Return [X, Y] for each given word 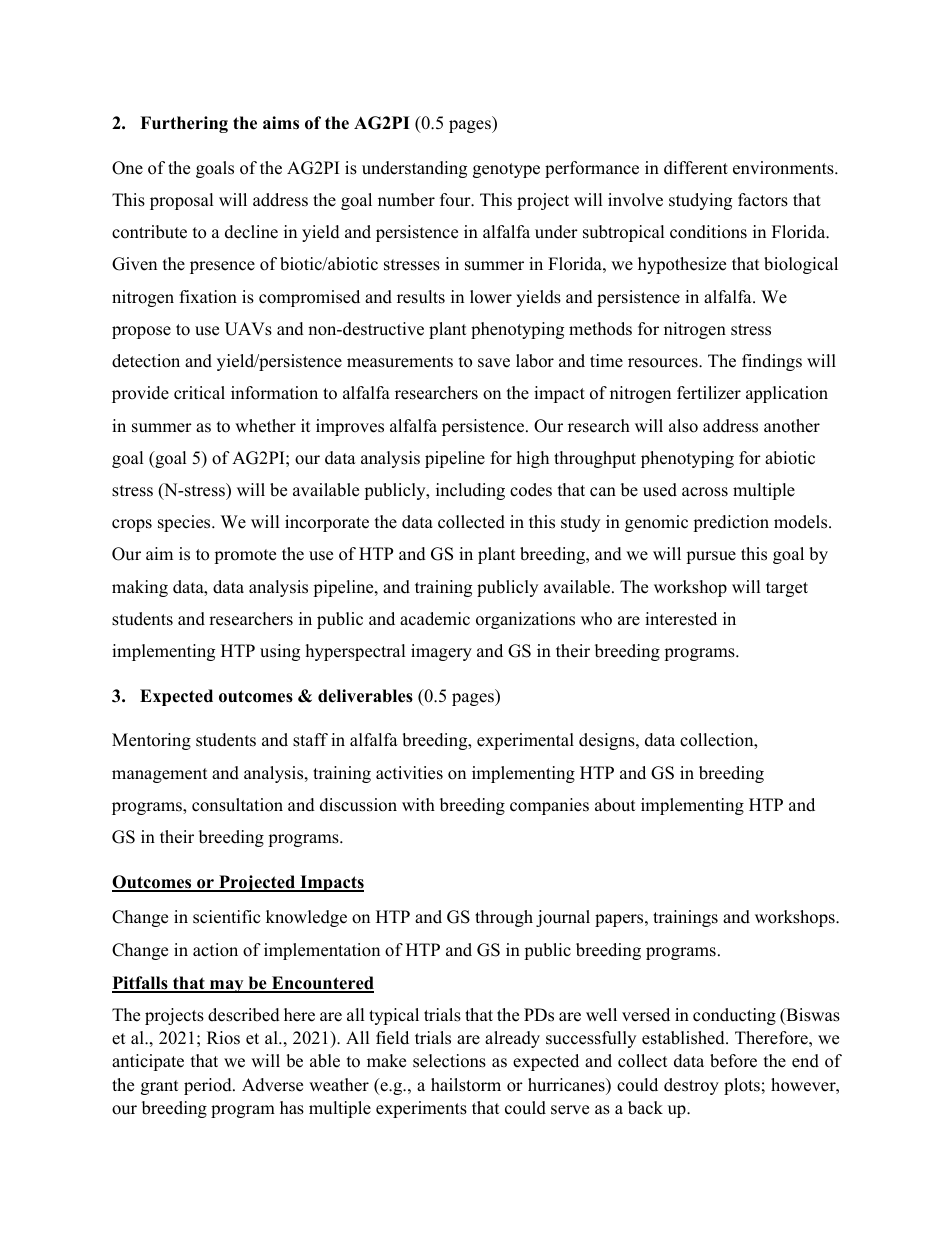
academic [435, 619]
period [209, 1086]
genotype [506, 170]
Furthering [184, 124]
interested [681, 619]
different [696, 168]
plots [742, 1086]
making [140, 588]
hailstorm [466, 1085]
